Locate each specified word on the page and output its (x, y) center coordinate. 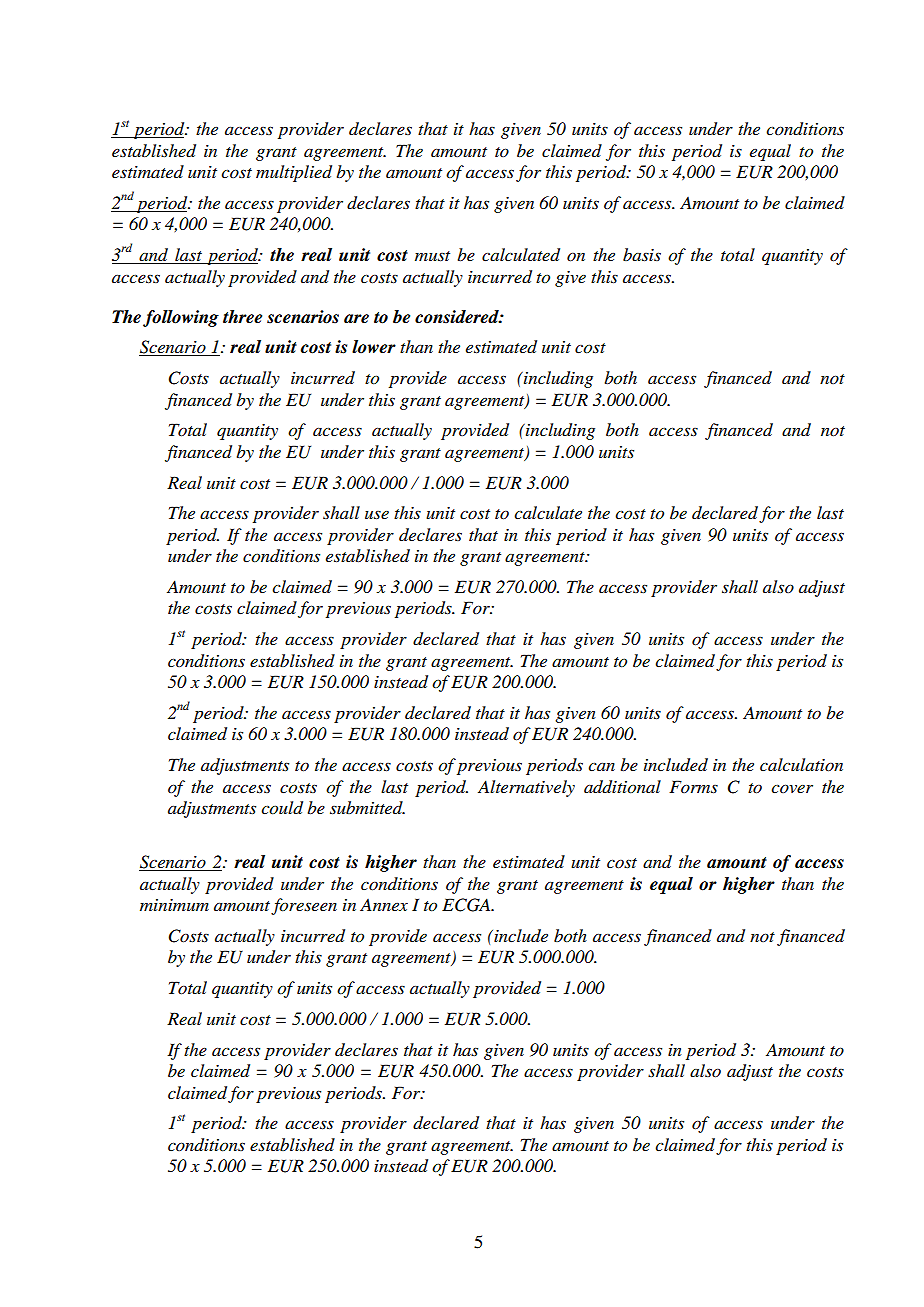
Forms (693, 786)
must (432, 256)
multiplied (294, 173)
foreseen (304, 906)
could (282, 808)
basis (642, 254)
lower (374, 347)
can (601, 767)
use (377, 515)
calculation (801, 764)
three (242, 317)
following (181, 318)
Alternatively (526, 788)
